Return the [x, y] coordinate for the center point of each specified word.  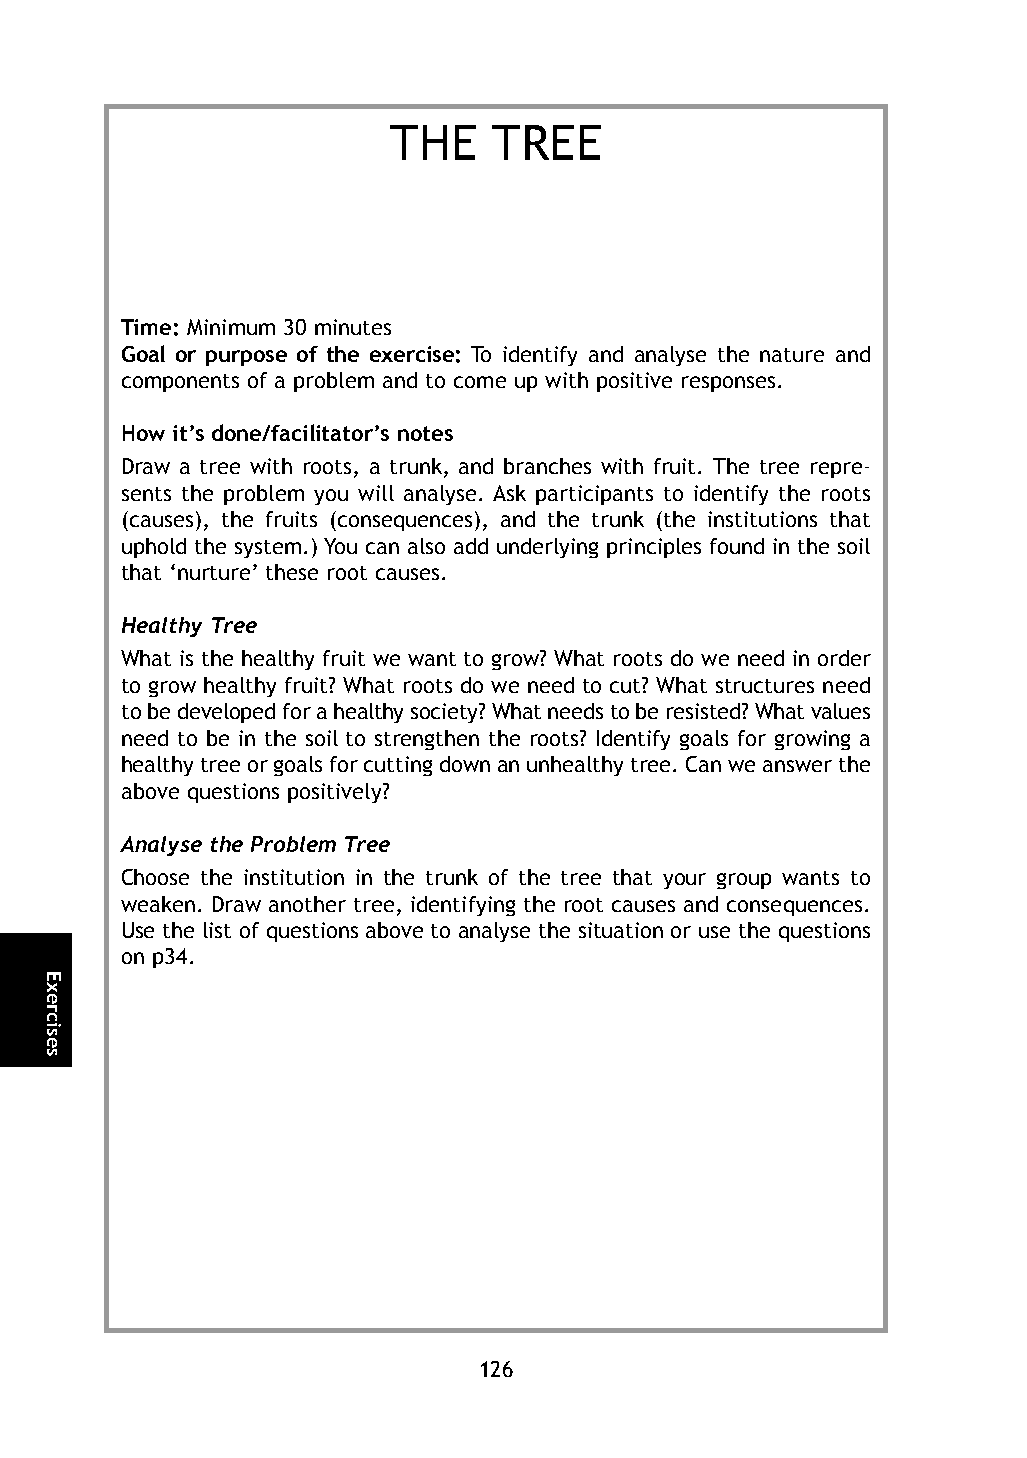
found [737, 546]
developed [226, 713]
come [480, 382]
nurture [214, 573]
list [217, 930]
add [471, 546]
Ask [509, 493]
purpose [246, 358]
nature [792, 355]
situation [621, 930]
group [744, 881]
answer [797, 766]
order [844, 658]
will [376, 493]
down [465, 764]
